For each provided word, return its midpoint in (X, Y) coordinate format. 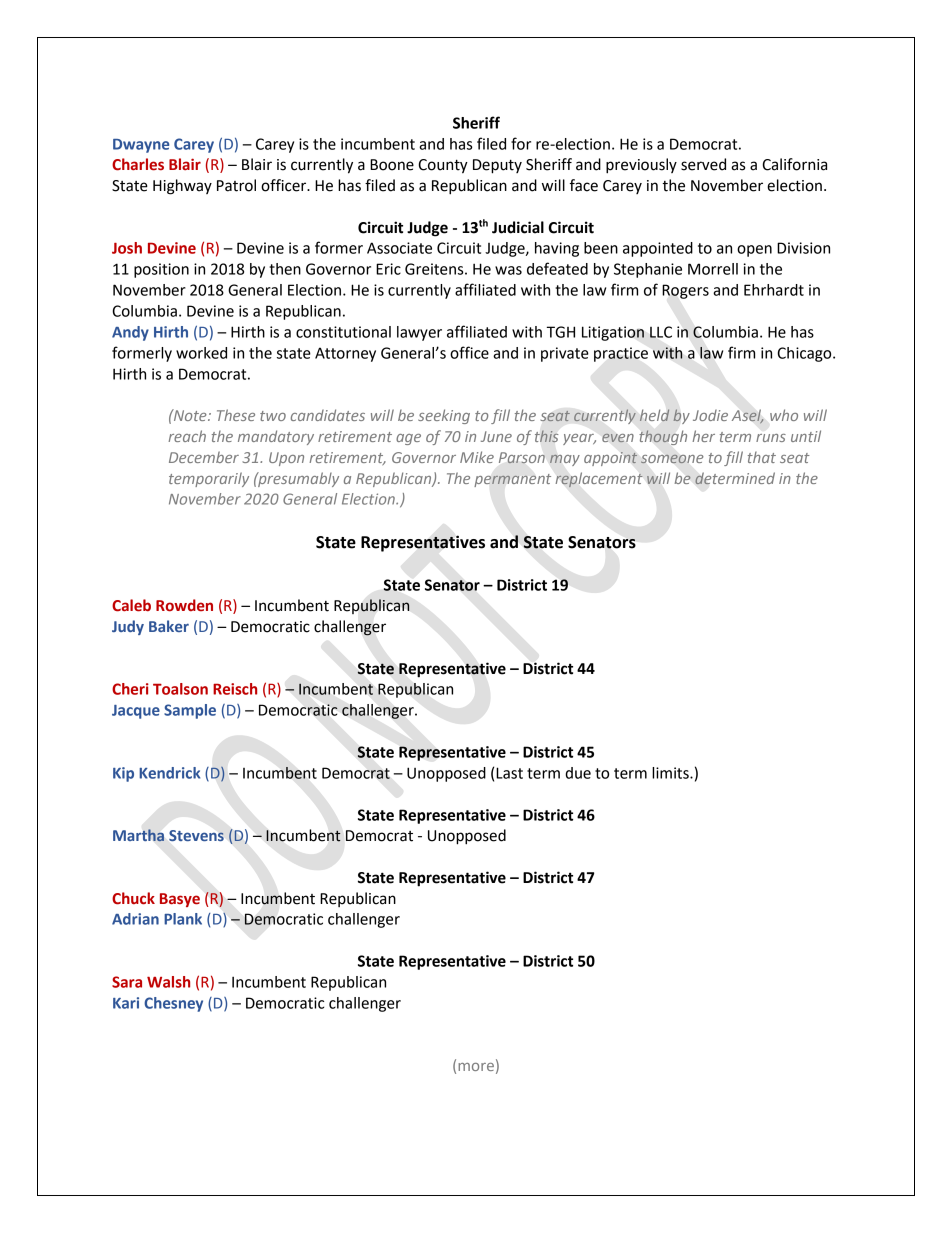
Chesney (173, 1004)
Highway (182, 187)
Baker (169, 626)
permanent (512, 480)
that (762, 457)
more (476, 1067)
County (443, 166)
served (703, 164)
